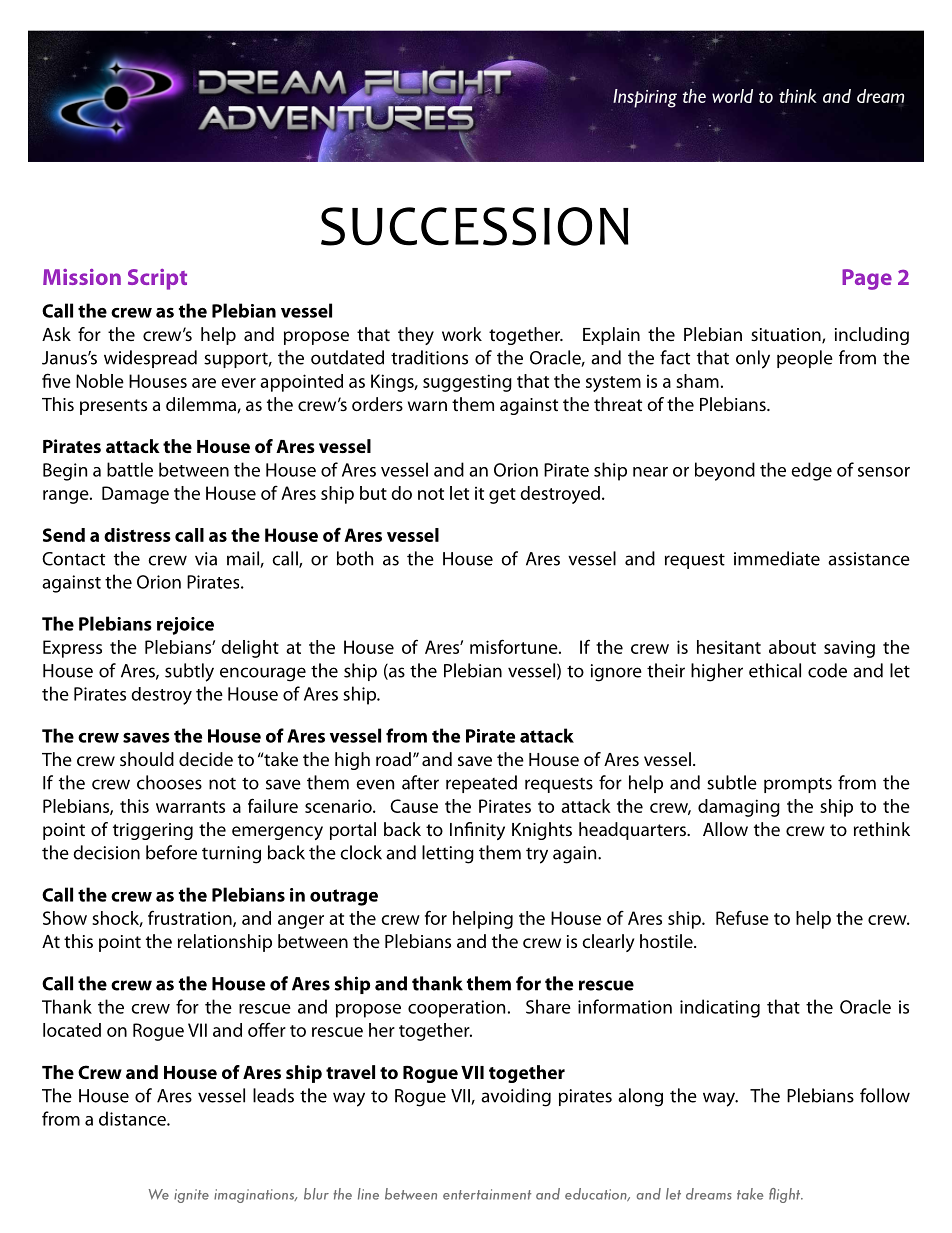 Image resolution: width=952 pixels, height=1233 pixels. Describe the element at coordinates (515, 646) in the screenshot. I see `misfortune` at that location.
